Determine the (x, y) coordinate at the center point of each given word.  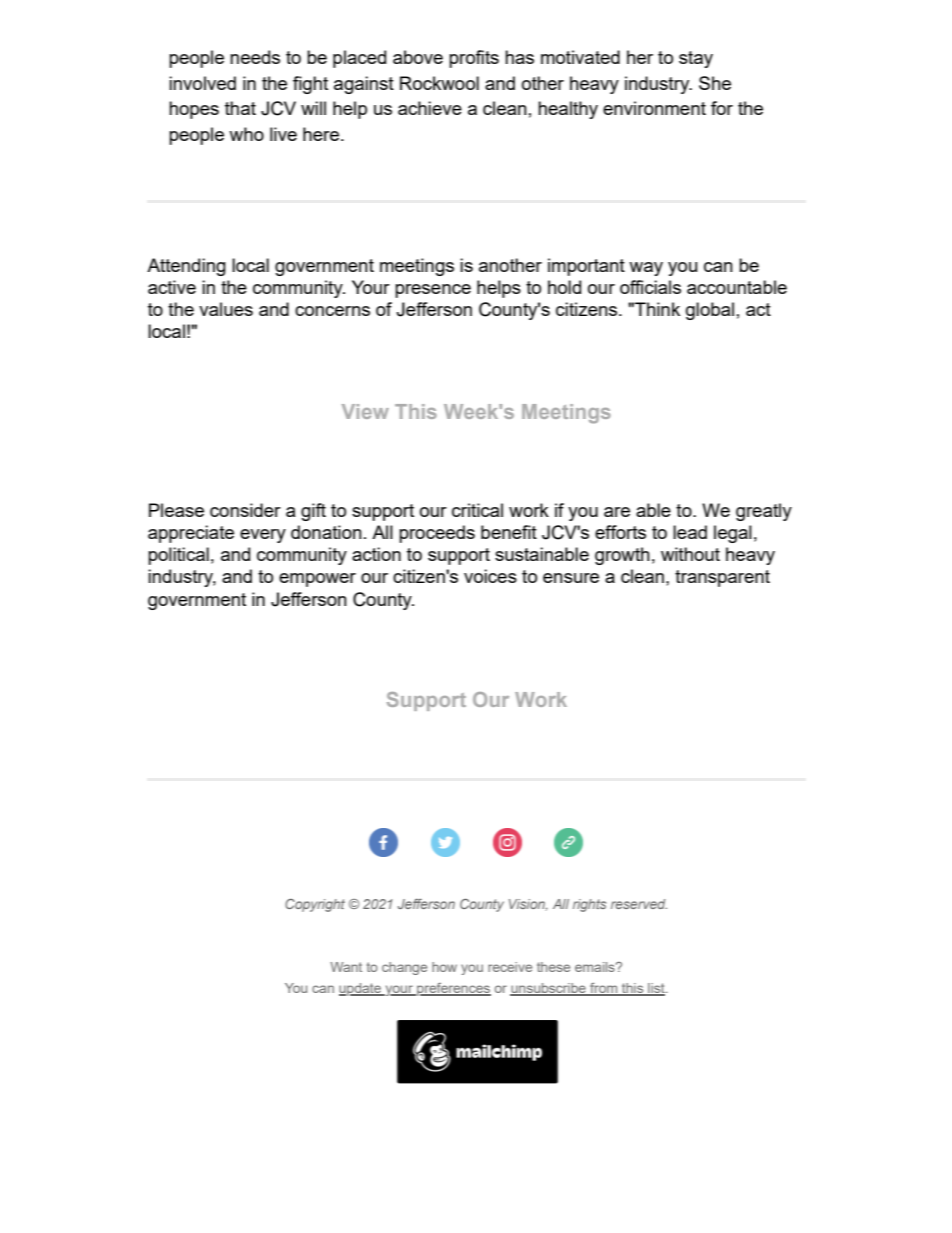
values (226, 309)
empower (317, 580)
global (710, 311)
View (365, 411)
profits (474, 59)
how (444, 967)
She (715, 83)
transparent (722, 578)
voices (490, 576)
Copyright (315, 905)
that (240, 108)
